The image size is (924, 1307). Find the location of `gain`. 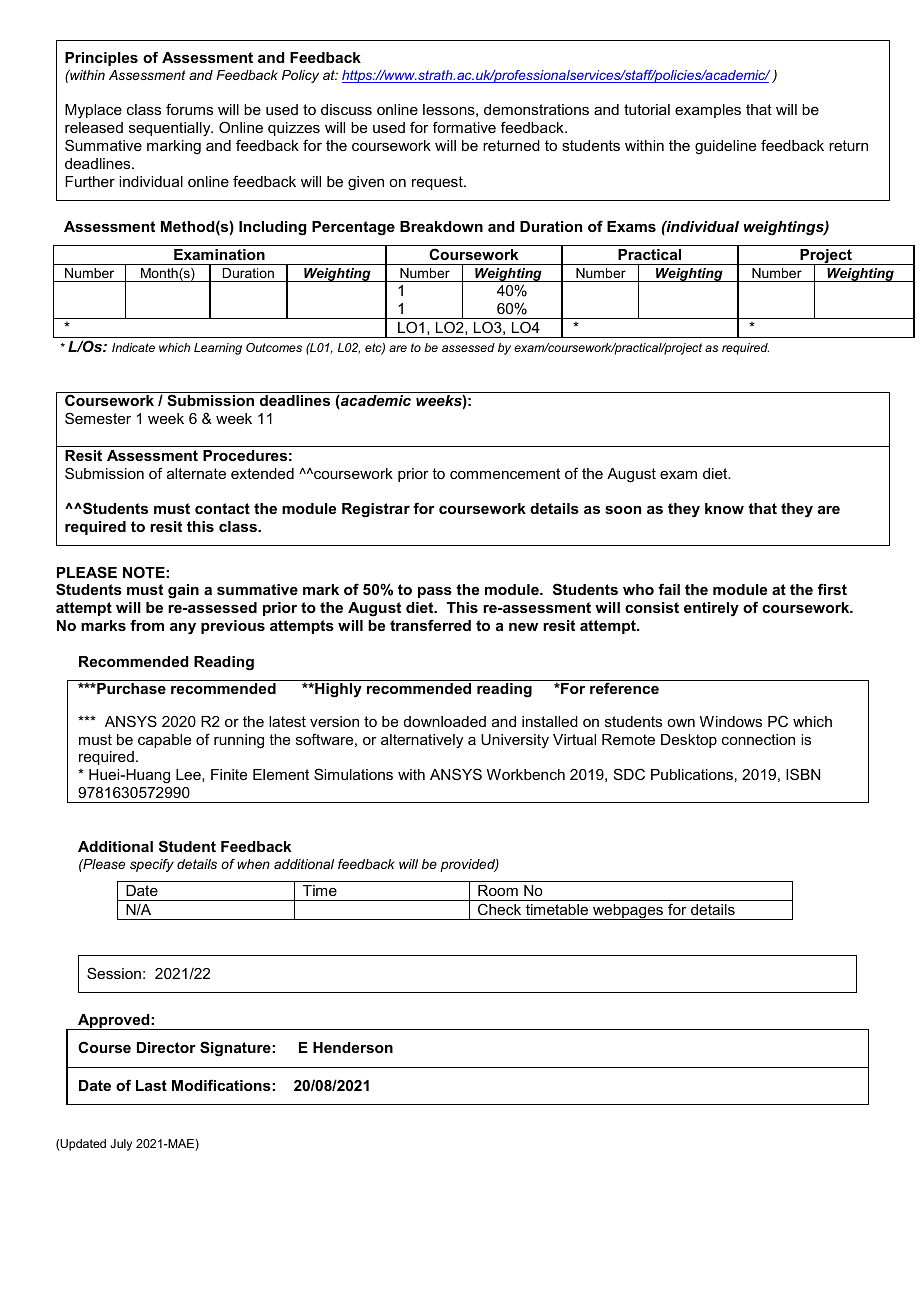

gain is located at coordinates (183, 591).
